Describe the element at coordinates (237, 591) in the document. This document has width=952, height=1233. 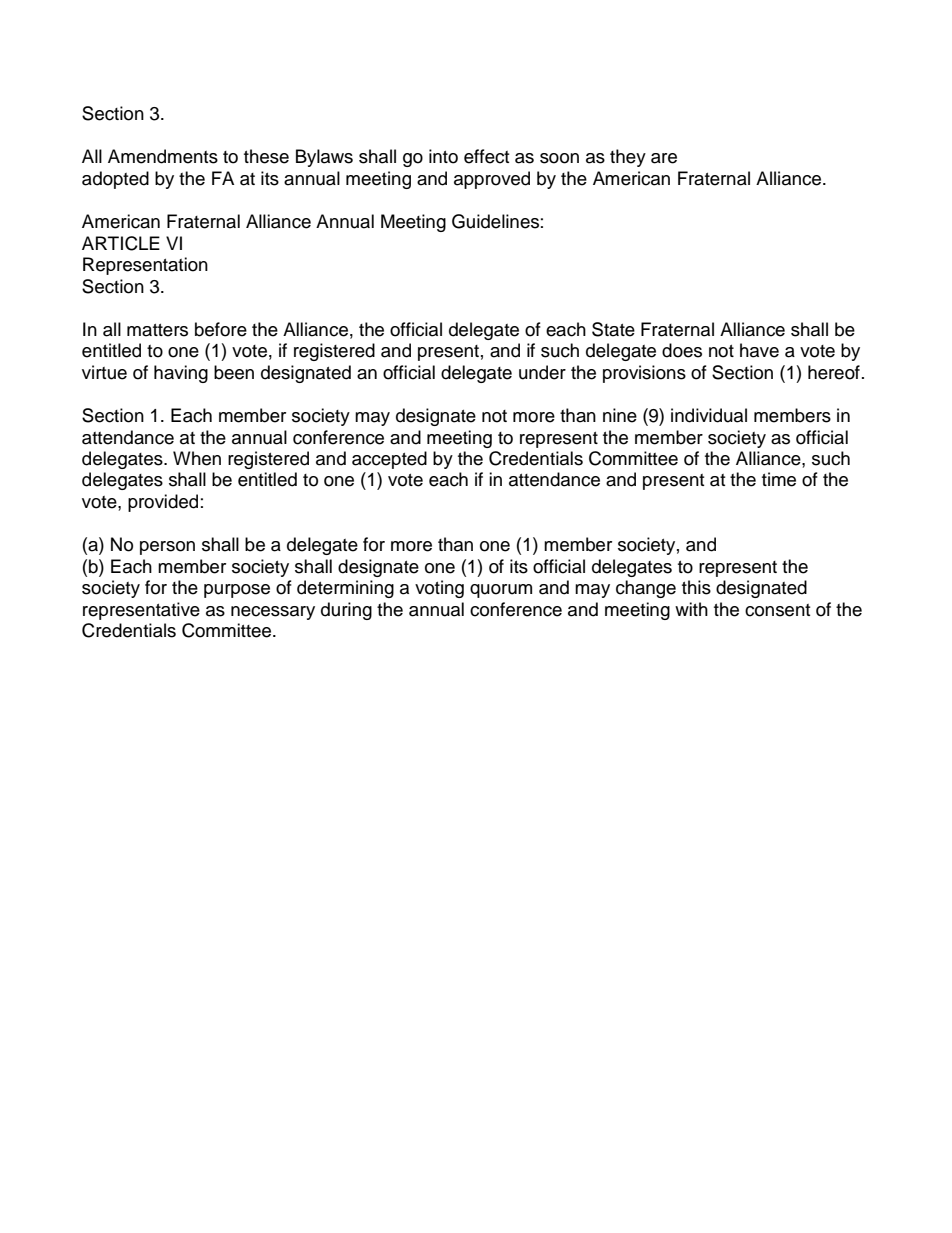
I see `purpose` at that location.
